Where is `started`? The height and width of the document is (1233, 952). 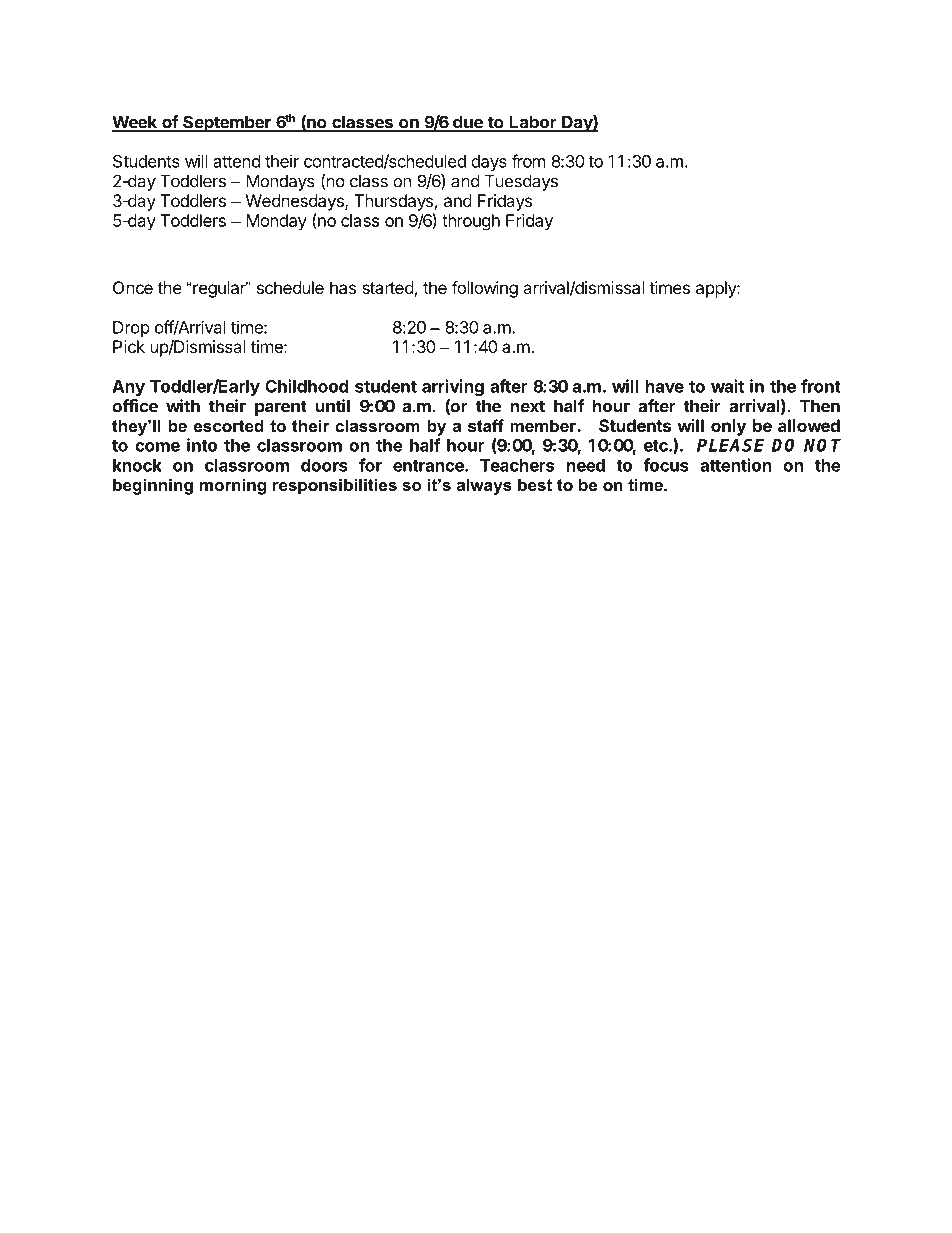
started is located at coordinates (388, 287).
